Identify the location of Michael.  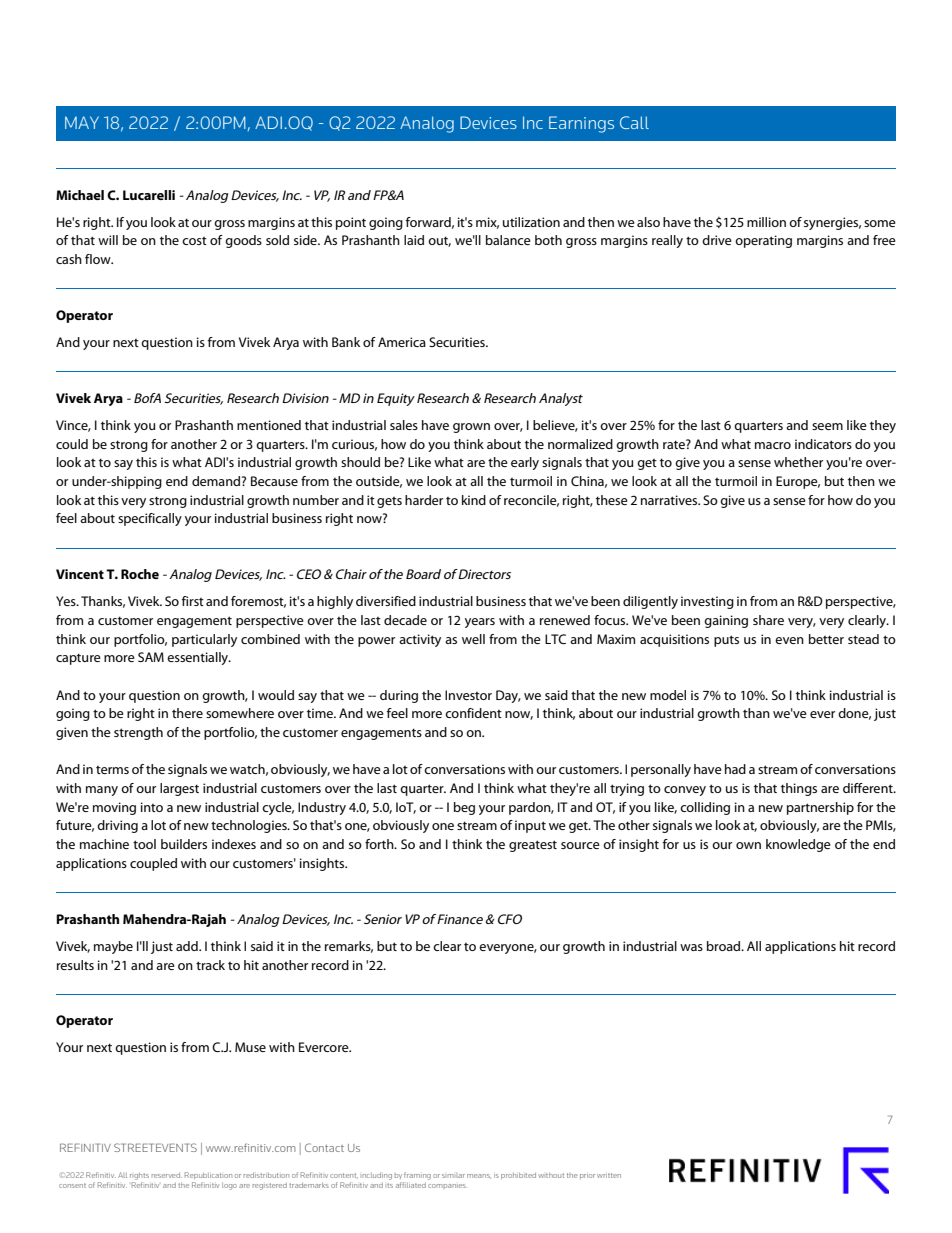
(80, 195).
